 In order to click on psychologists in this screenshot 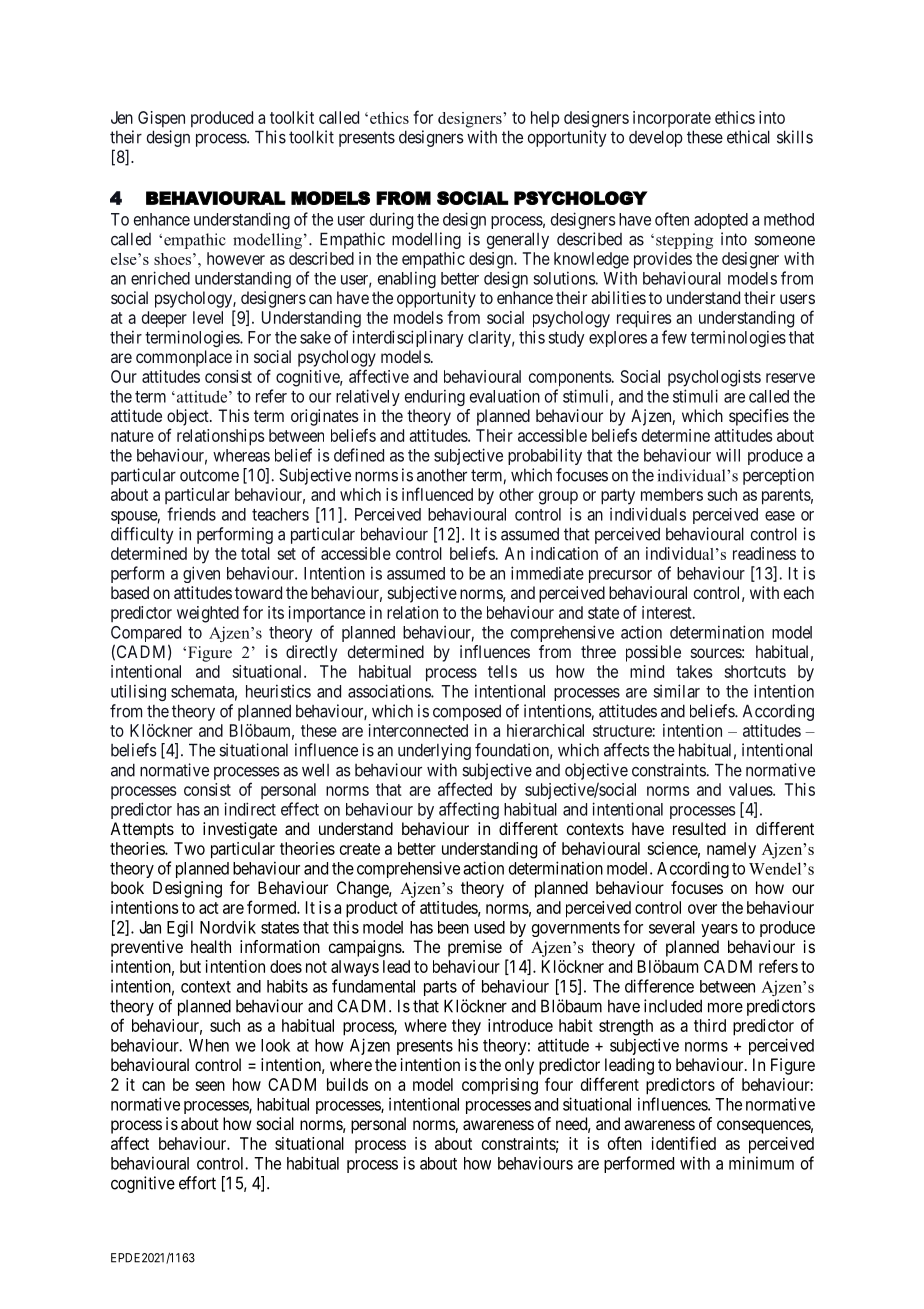, I will do `click(714, 378)`.
